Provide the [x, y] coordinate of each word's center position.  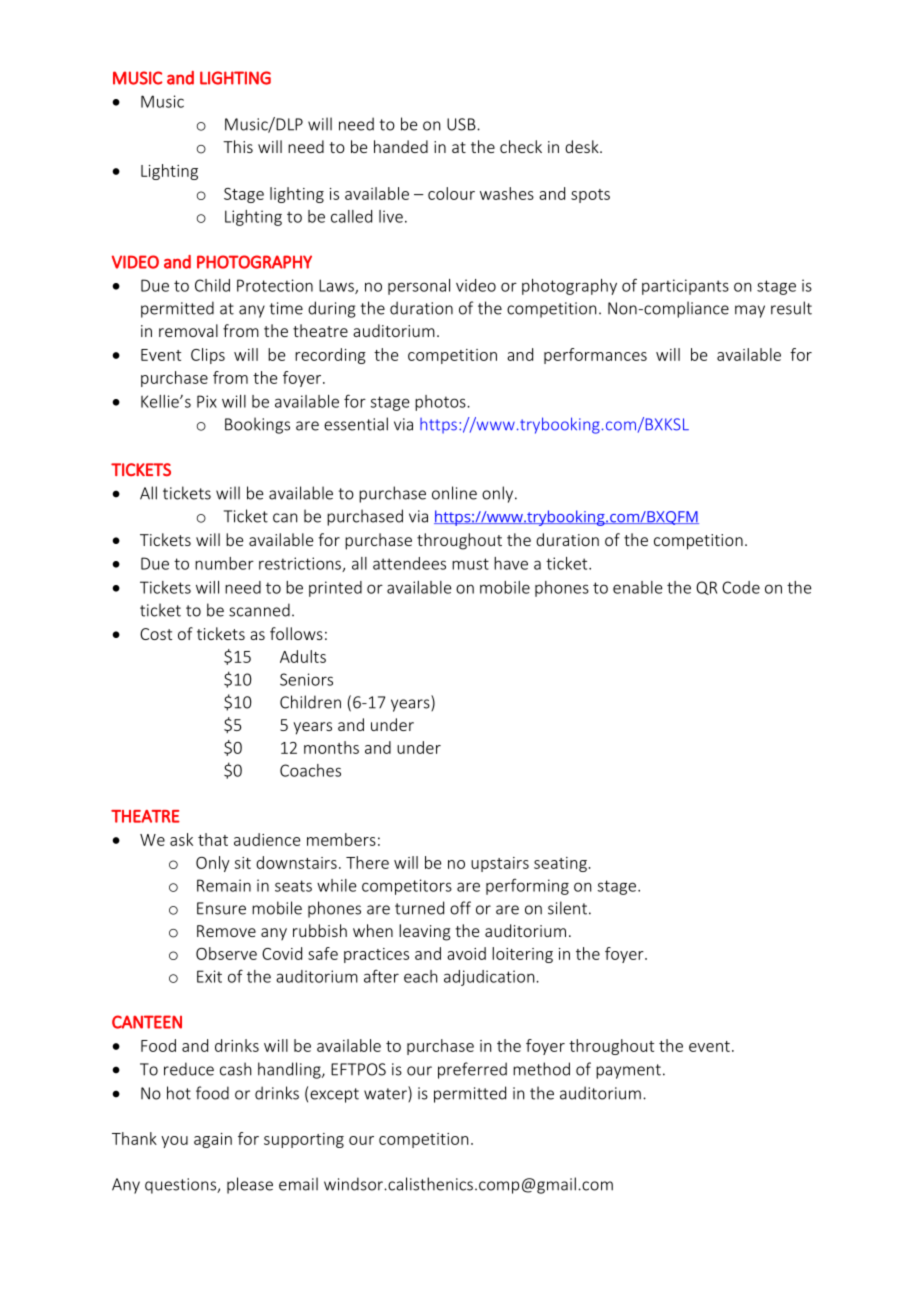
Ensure [221, 908]
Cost [156, 634]
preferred [472, 1070]
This [238, 146]
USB [462, 124]
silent [567, 908]
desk [583, 146]
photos [441, 403]
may [750, 311]
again [213, 1140]
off [460, 908]
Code [741, 587]
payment [628, 1071]
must [470, 564]
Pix [207, 401]
